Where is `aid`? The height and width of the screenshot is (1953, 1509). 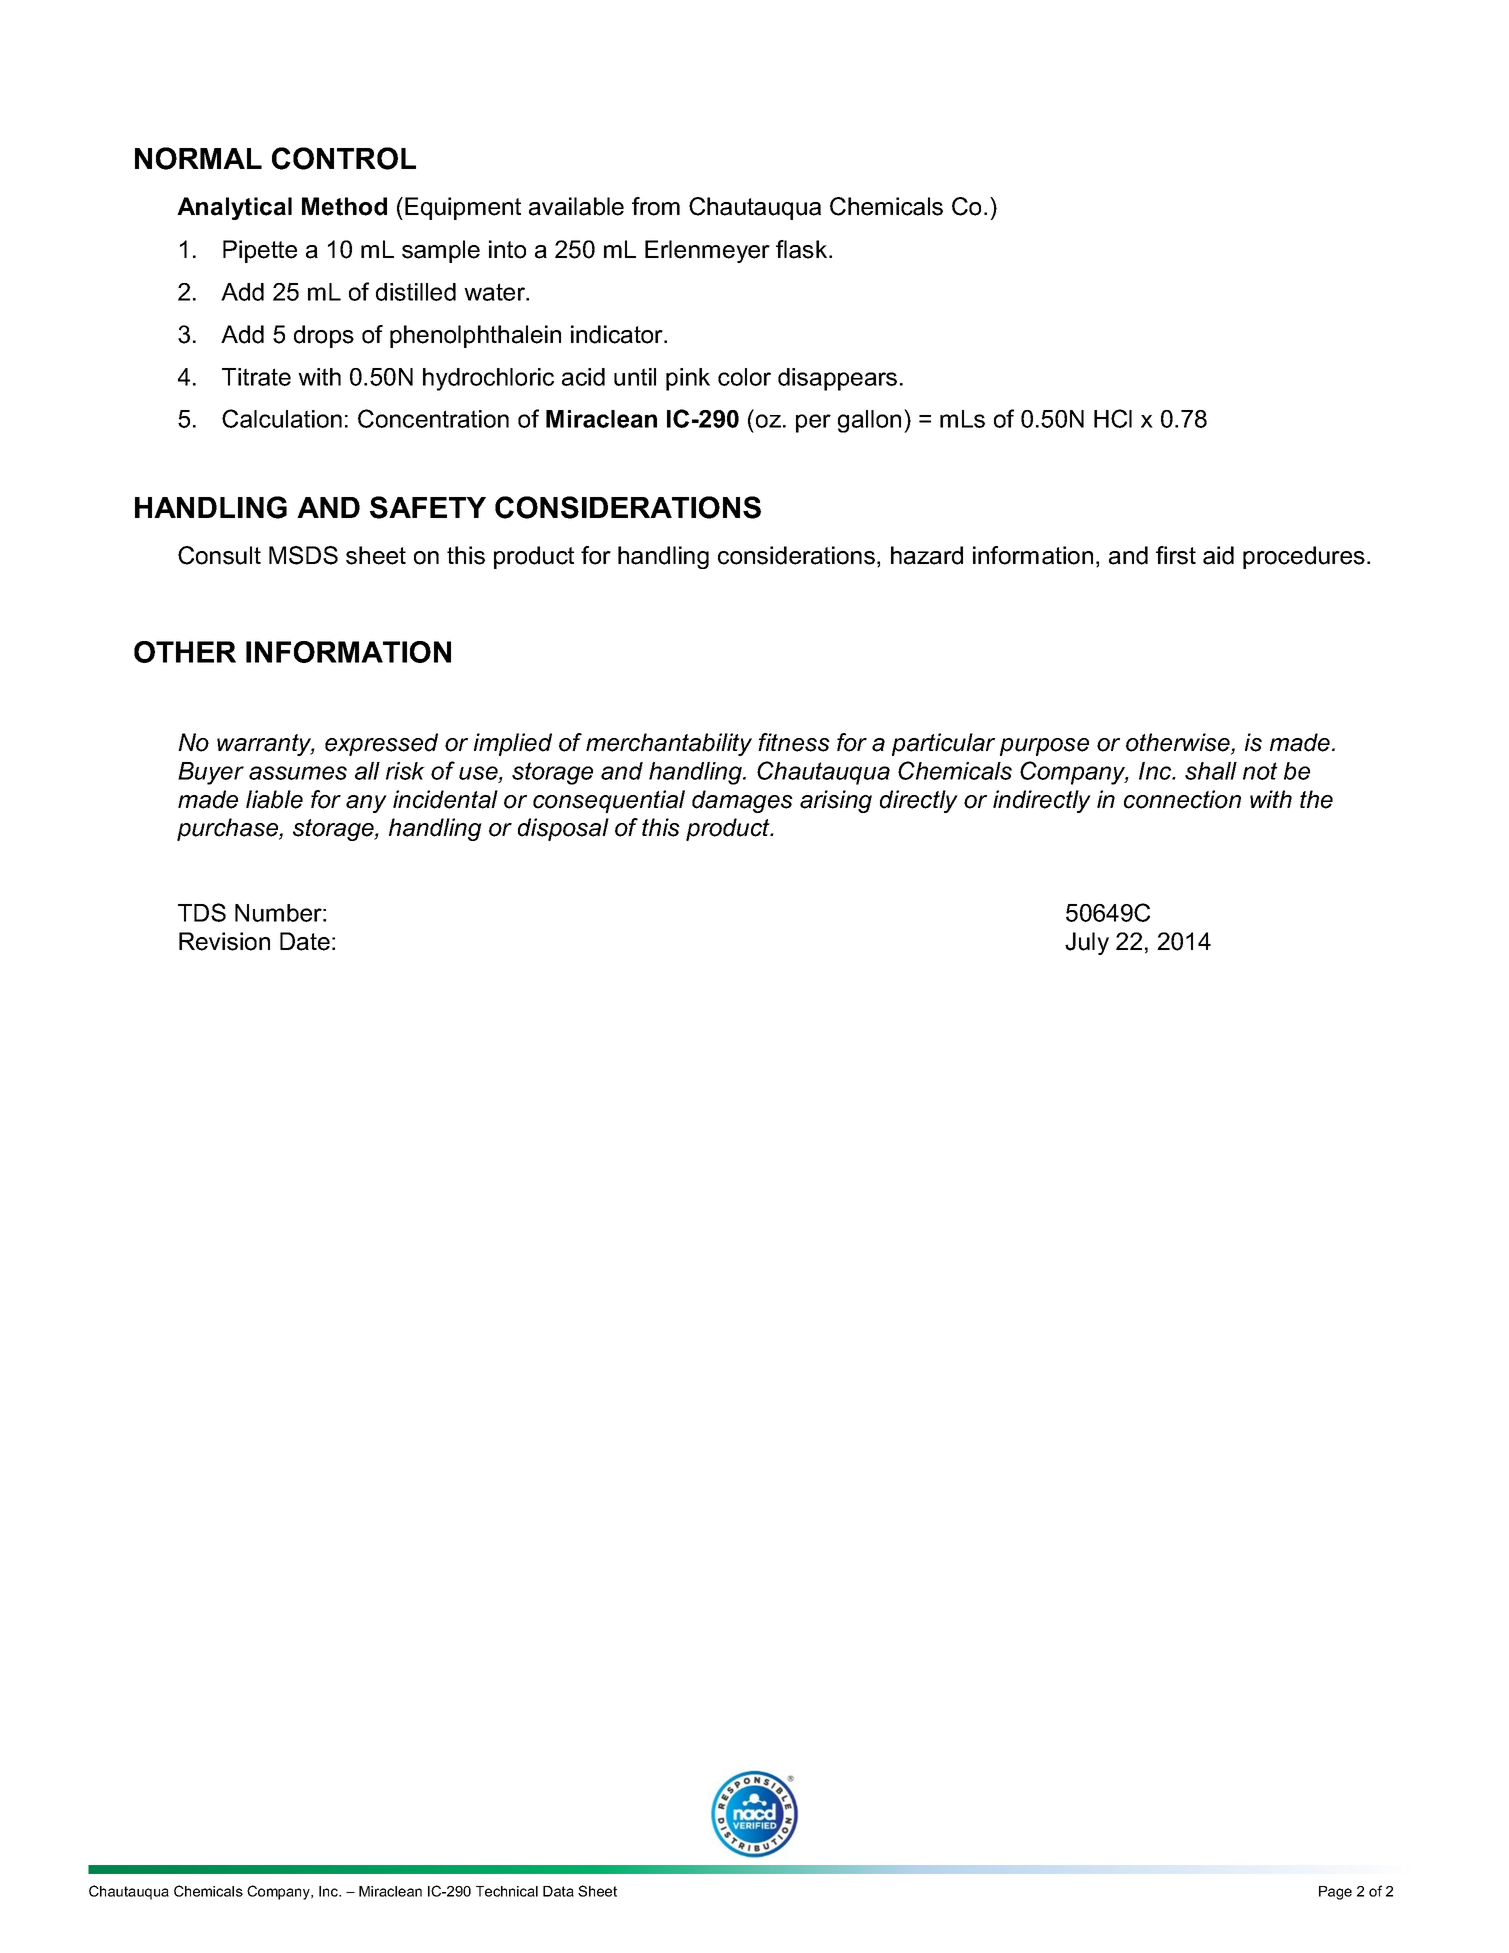
aid is located at coordinates (1218, 555).
